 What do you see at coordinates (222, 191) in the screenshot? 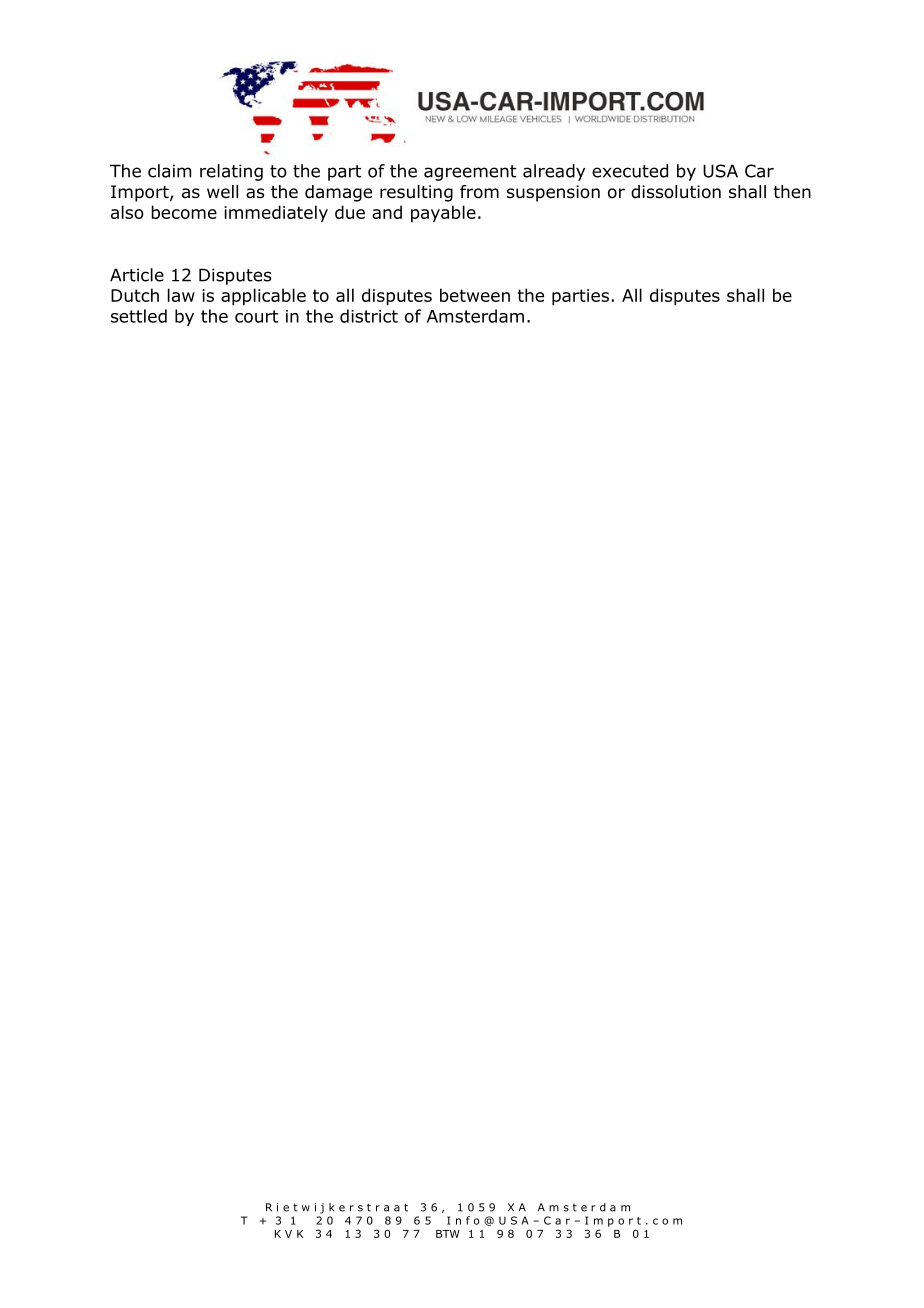
I see `well` at bounding box center [222, 191].
